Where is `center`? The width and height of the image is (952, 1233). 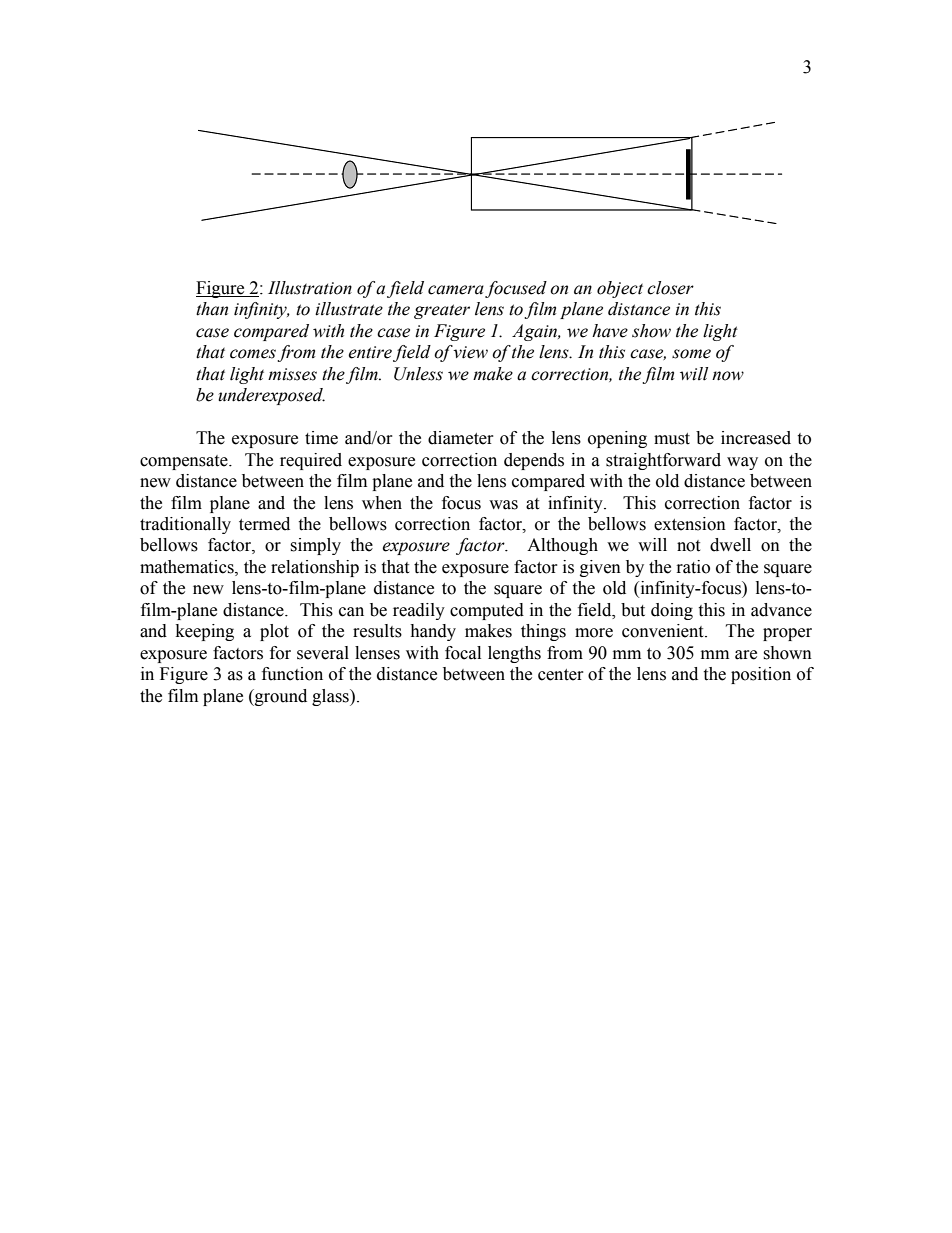
center is located at coordinates (561, 675).
